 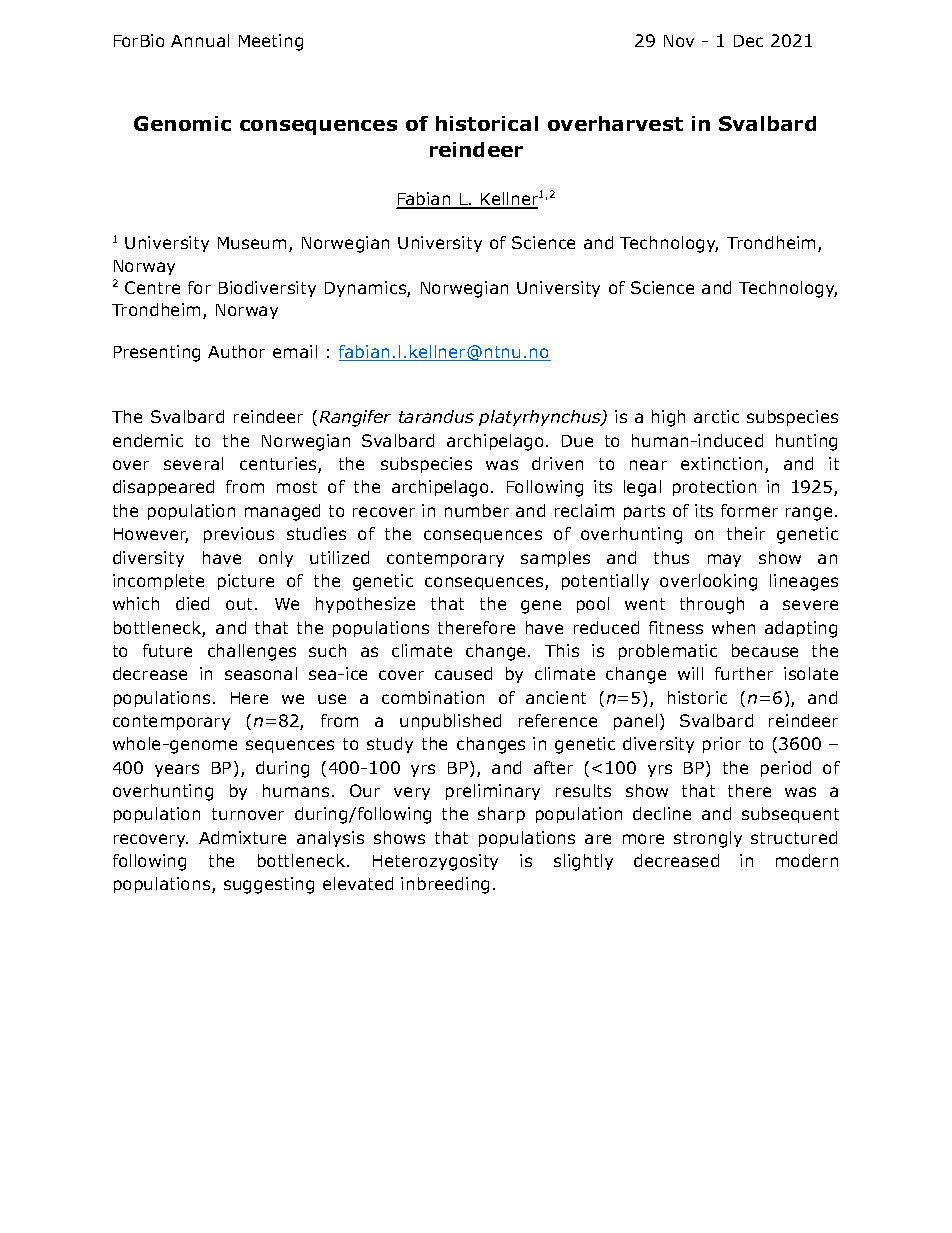 What do you see at coordinates (716, 416) in the screenshot?
I see `arctic` at bounding box center [716, 416].
